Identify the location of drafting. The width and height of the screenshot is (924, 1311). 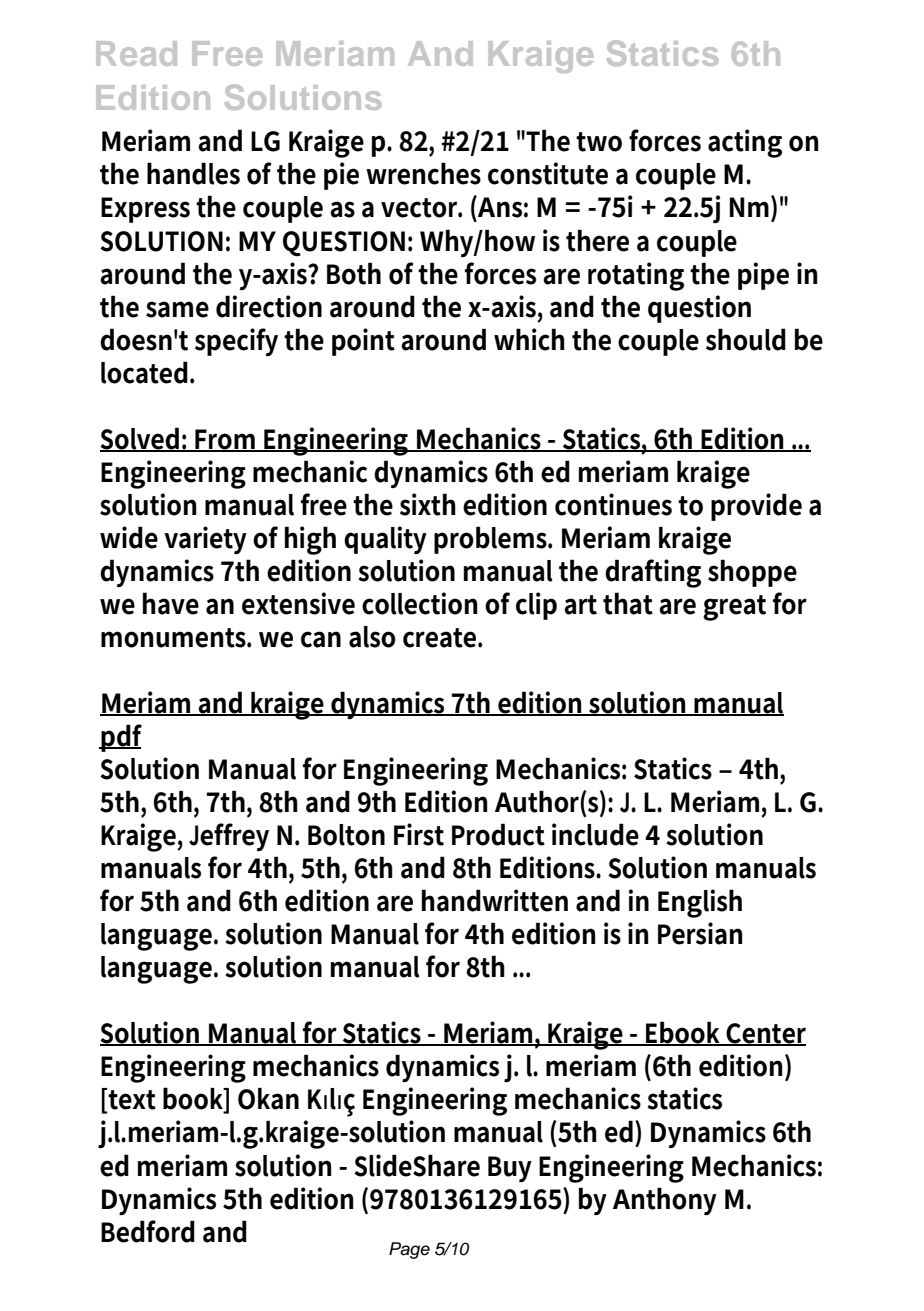
(653, 573).
